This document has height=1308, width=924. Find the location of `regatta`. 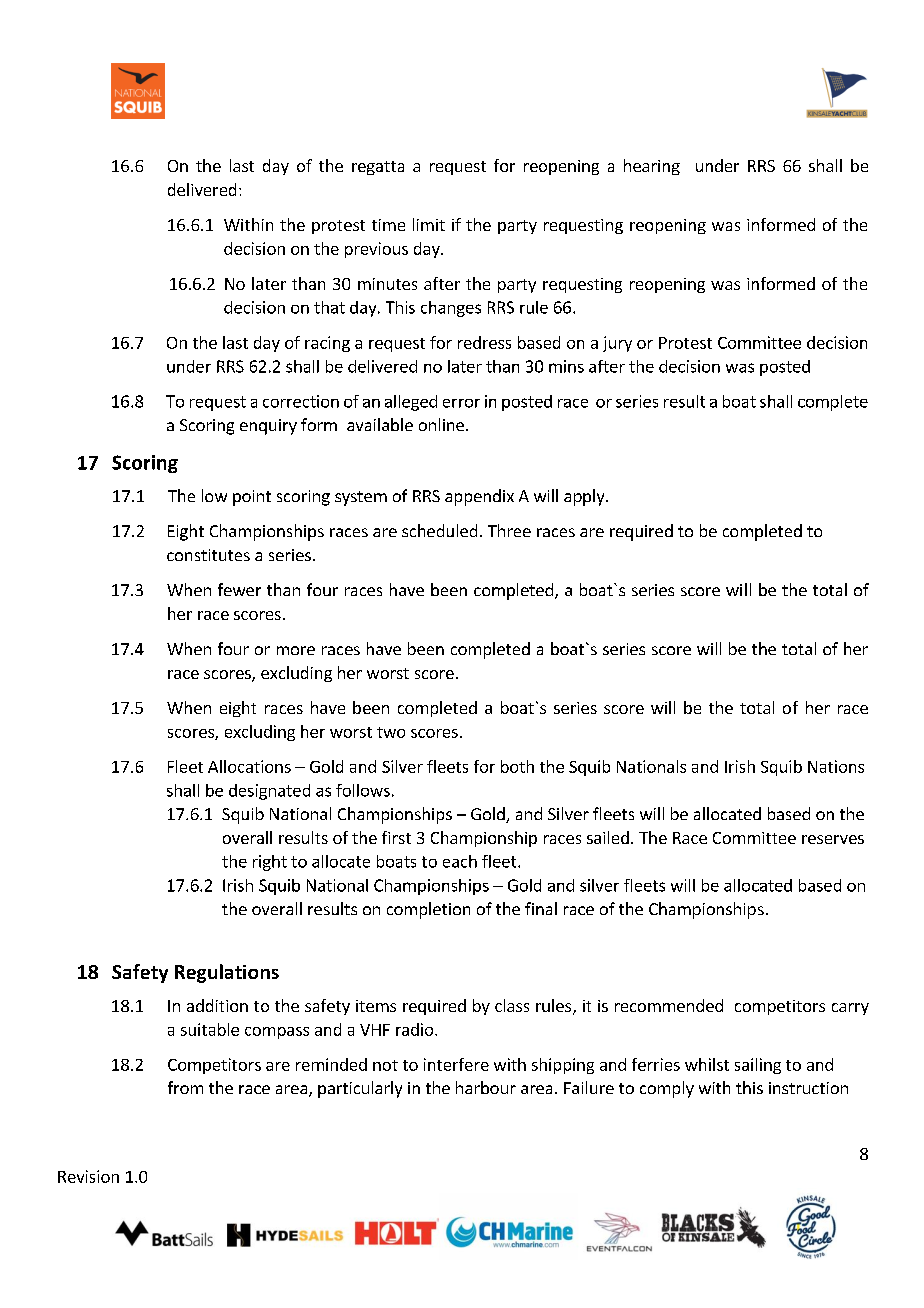

regatta is located at coordinates (378, 168).
